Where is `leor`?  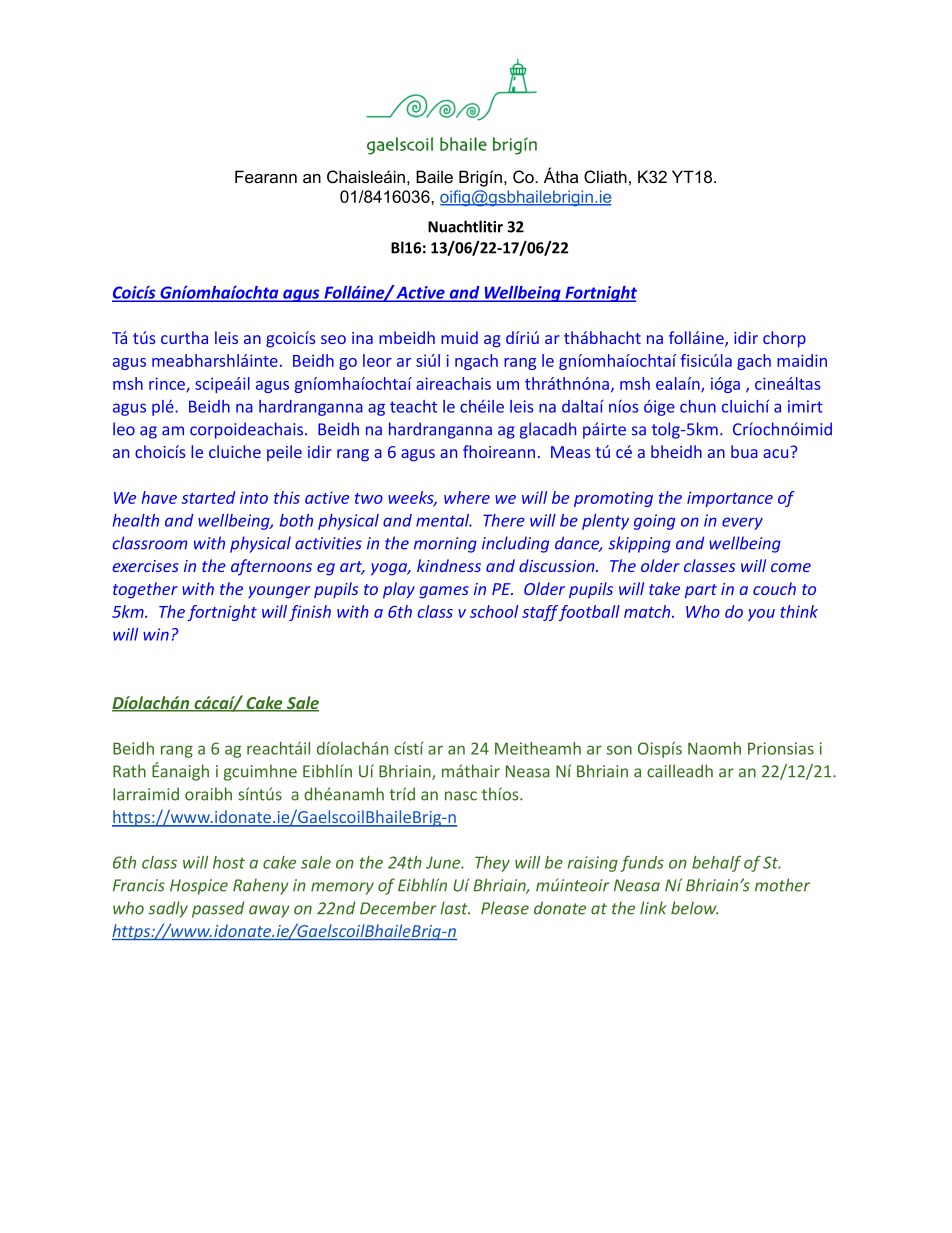
leor is located at coordinates (377, 360).
